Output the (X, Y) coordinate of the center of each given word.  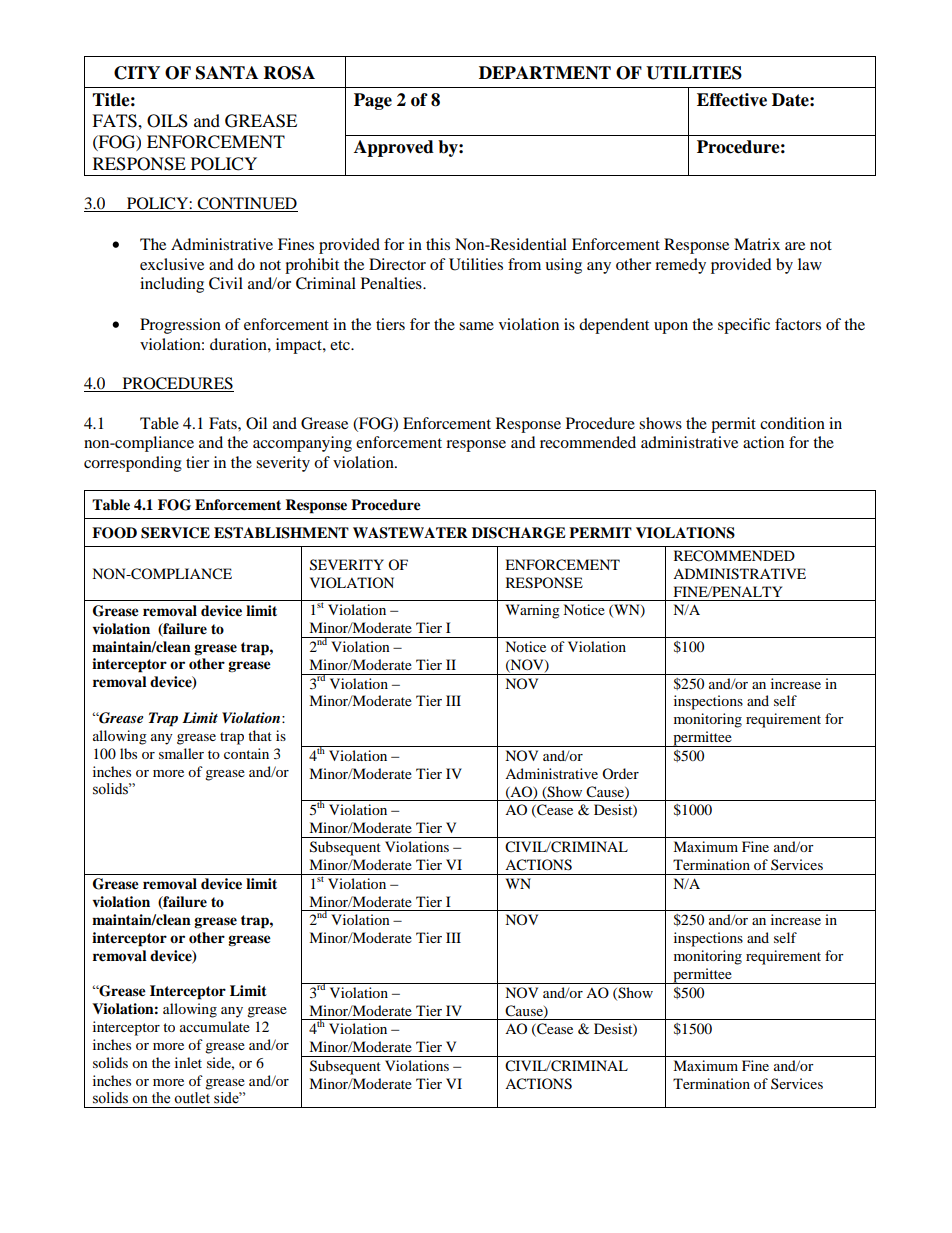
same (476, 326)
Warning (533, 611)
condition (792, 423)
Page (373, 101)
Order (620, 773)
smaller (181, 753)
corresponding (133, 464)
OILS (167, 121)
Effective (732, 100)
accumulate (215, 1026)
